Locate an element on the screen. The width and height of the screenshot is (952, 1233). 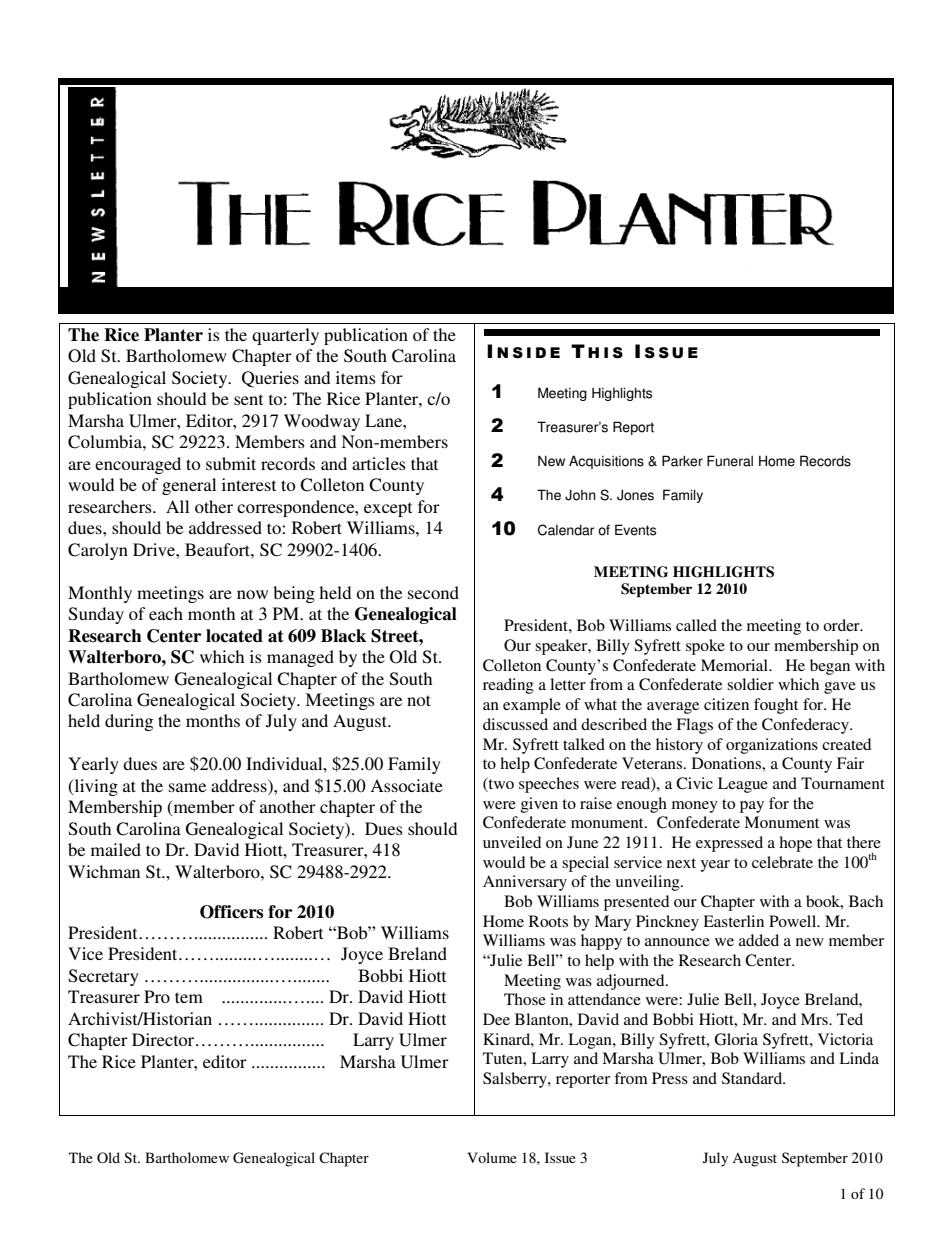
Anniversary is located at coordinates (525, 883).
